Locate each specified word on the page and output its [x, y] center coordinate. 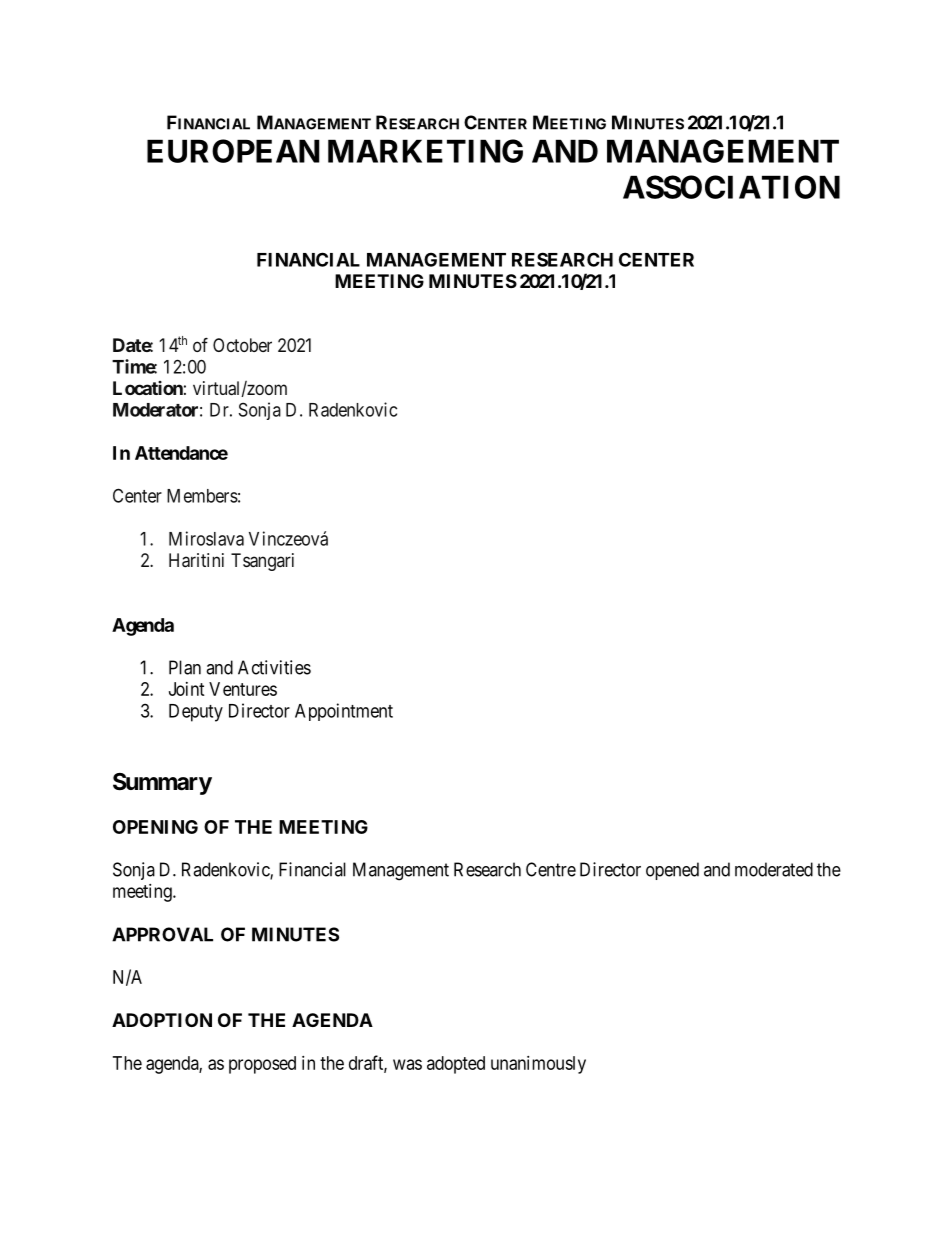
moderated [774, 869]
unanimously [538, 1065]
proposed [262, 1065]
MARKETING [425, 151]
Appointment [344, 712]
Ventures [243, 689]
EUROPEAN [233, 151]
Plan [185, 667]
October [242, 345]
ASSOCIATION [731, 187]
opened [672, 871]
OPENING [155, 827]
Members [202, 496]
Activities [274, 667]
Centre [551, 869]
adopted [456, 1065]
